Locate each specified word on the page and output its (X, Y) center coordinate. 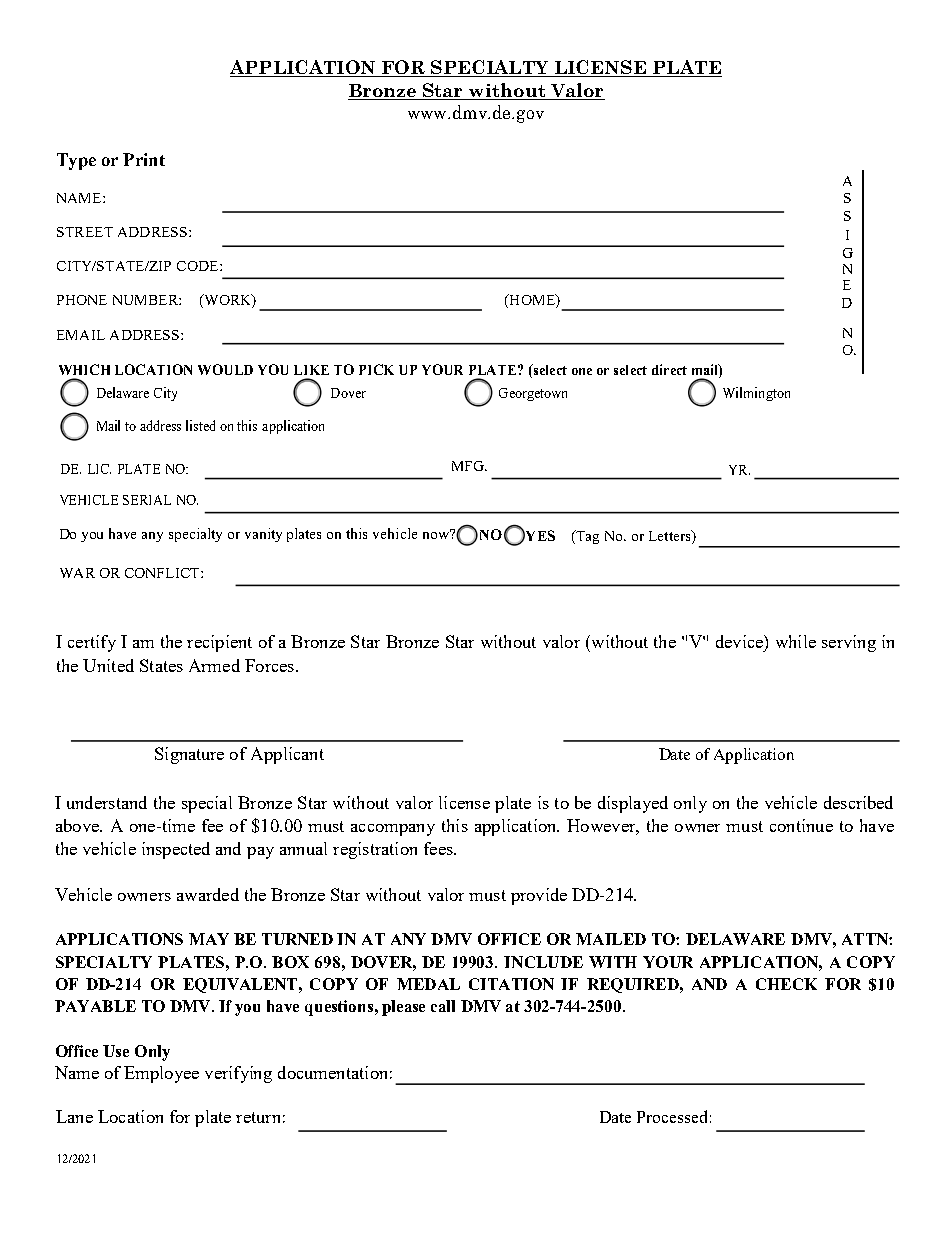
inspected (176, 850)
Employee (161, 1074)
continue (801, 825)
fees (439, 848)
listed (200, 425)
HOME (532, 301)
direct (669, 369)
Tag (586, 537)
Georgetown (533, 394)
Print (144, 159)
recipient (219, 643)
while (796, 641)
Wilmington (756, 394)
